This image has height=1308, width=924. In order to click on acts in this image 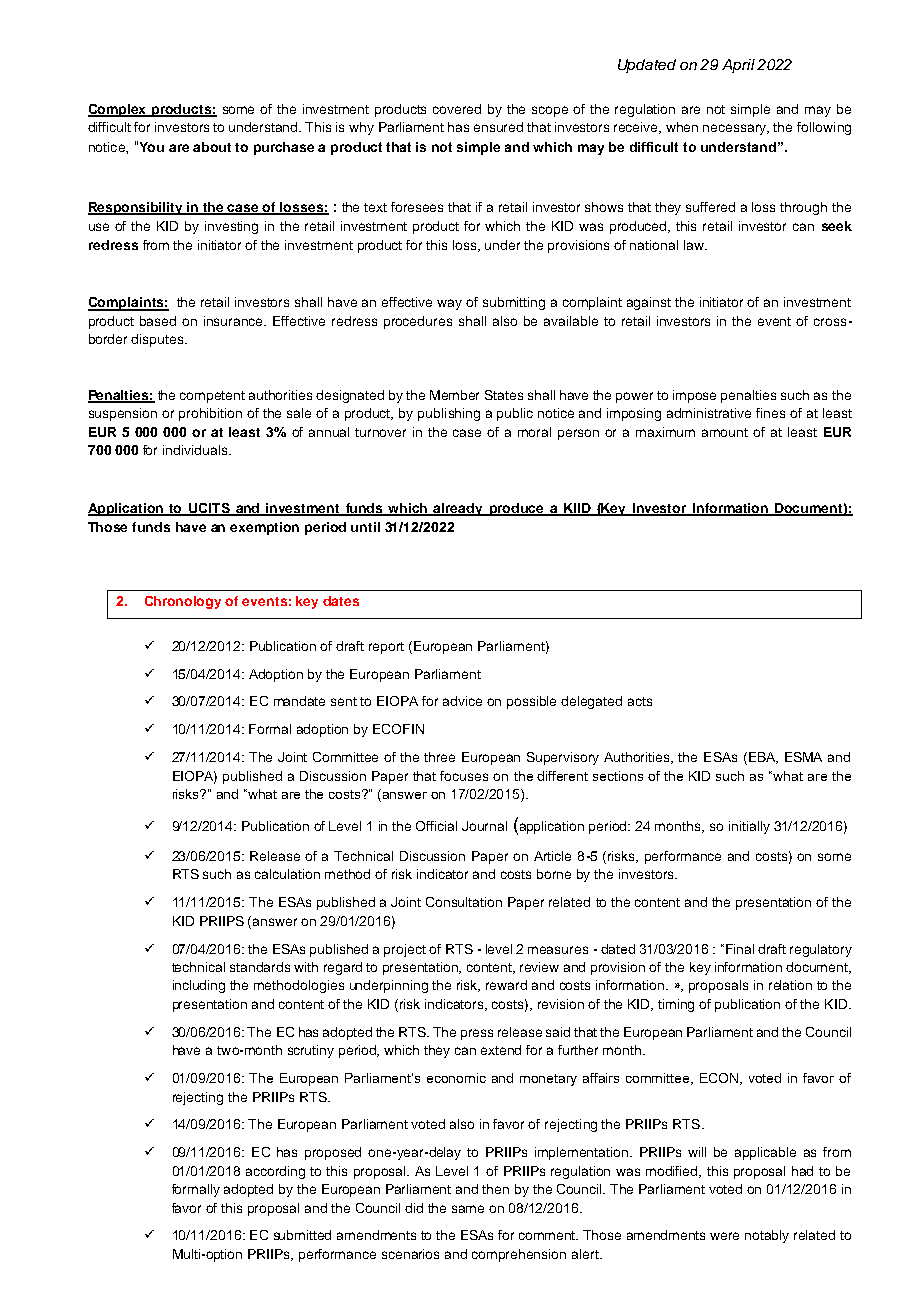, I will do `click(640, 701)`.
